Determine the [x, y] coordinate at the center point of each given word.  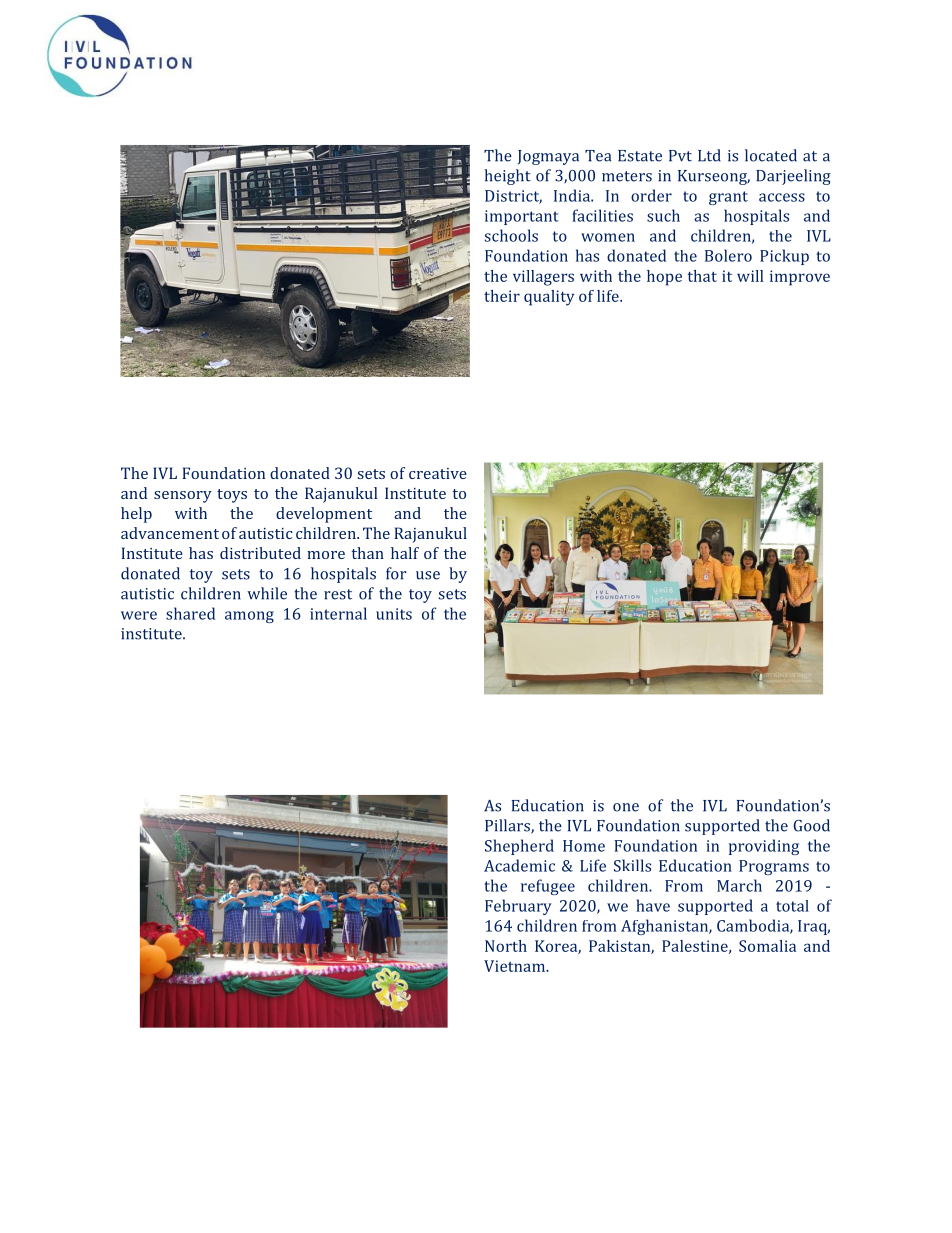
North [506, 946]
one [626, 807]
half [405, 553]
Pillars [508, 826]
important [522, 217]
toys [232, 496]
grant [728, 198]
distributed [260, 553]
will [750, 276]
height [507, 177]
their [502, 296]
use [428, 575]
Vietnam [516, 966]
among [249, 617]
